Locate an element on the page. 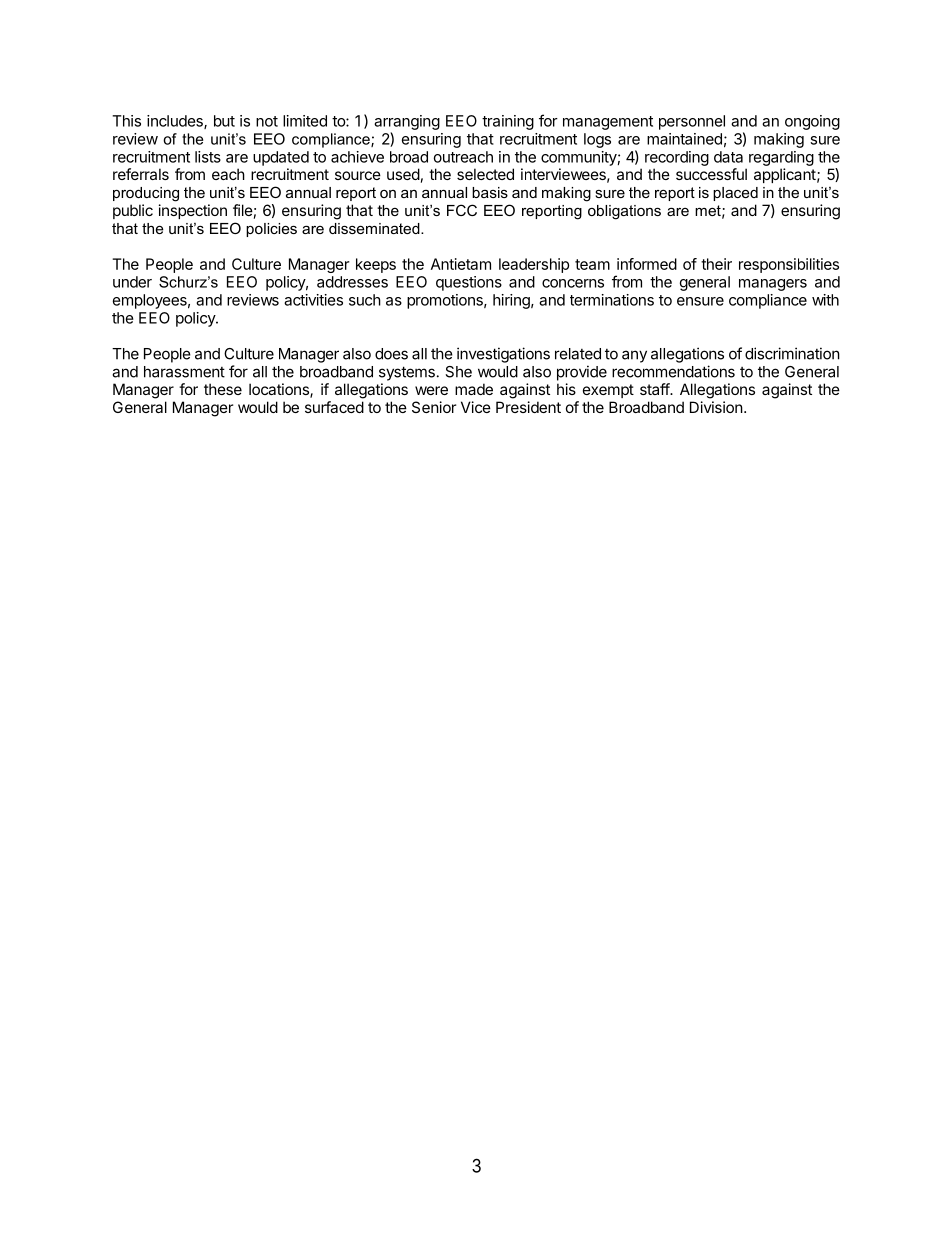  policies is located at coordinates (271, 230).
